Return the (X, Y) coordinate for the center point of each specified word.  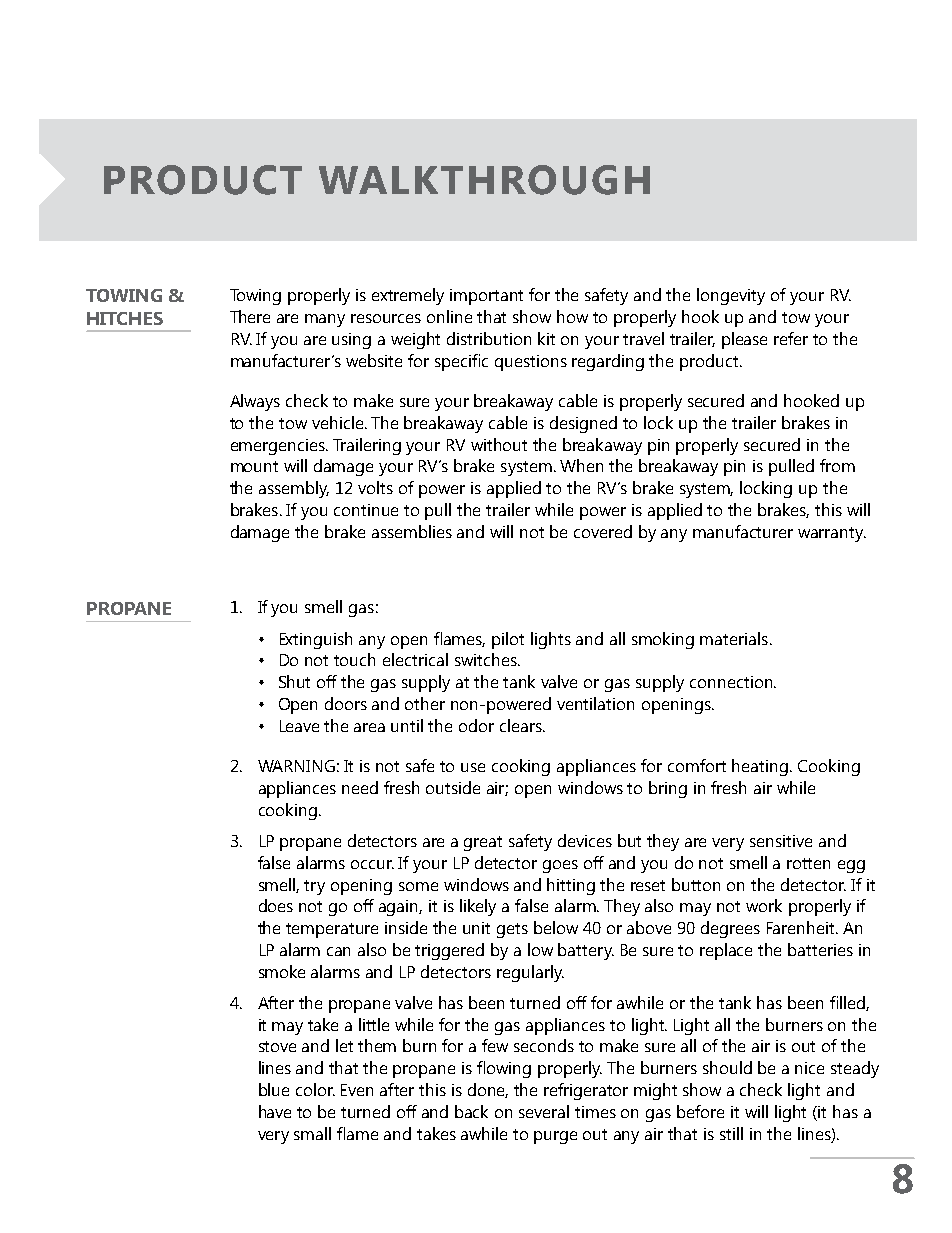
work (764, 905)
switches (487, 659)
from (837, 465)
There (250, 316)
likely (478, 907)
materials (734, 638)
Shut (294, 681)
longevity (731, 296)
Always (255, 402)
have (275, 1111)
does (276, 905)
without (499, 444)
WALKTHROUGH (484, 180)
